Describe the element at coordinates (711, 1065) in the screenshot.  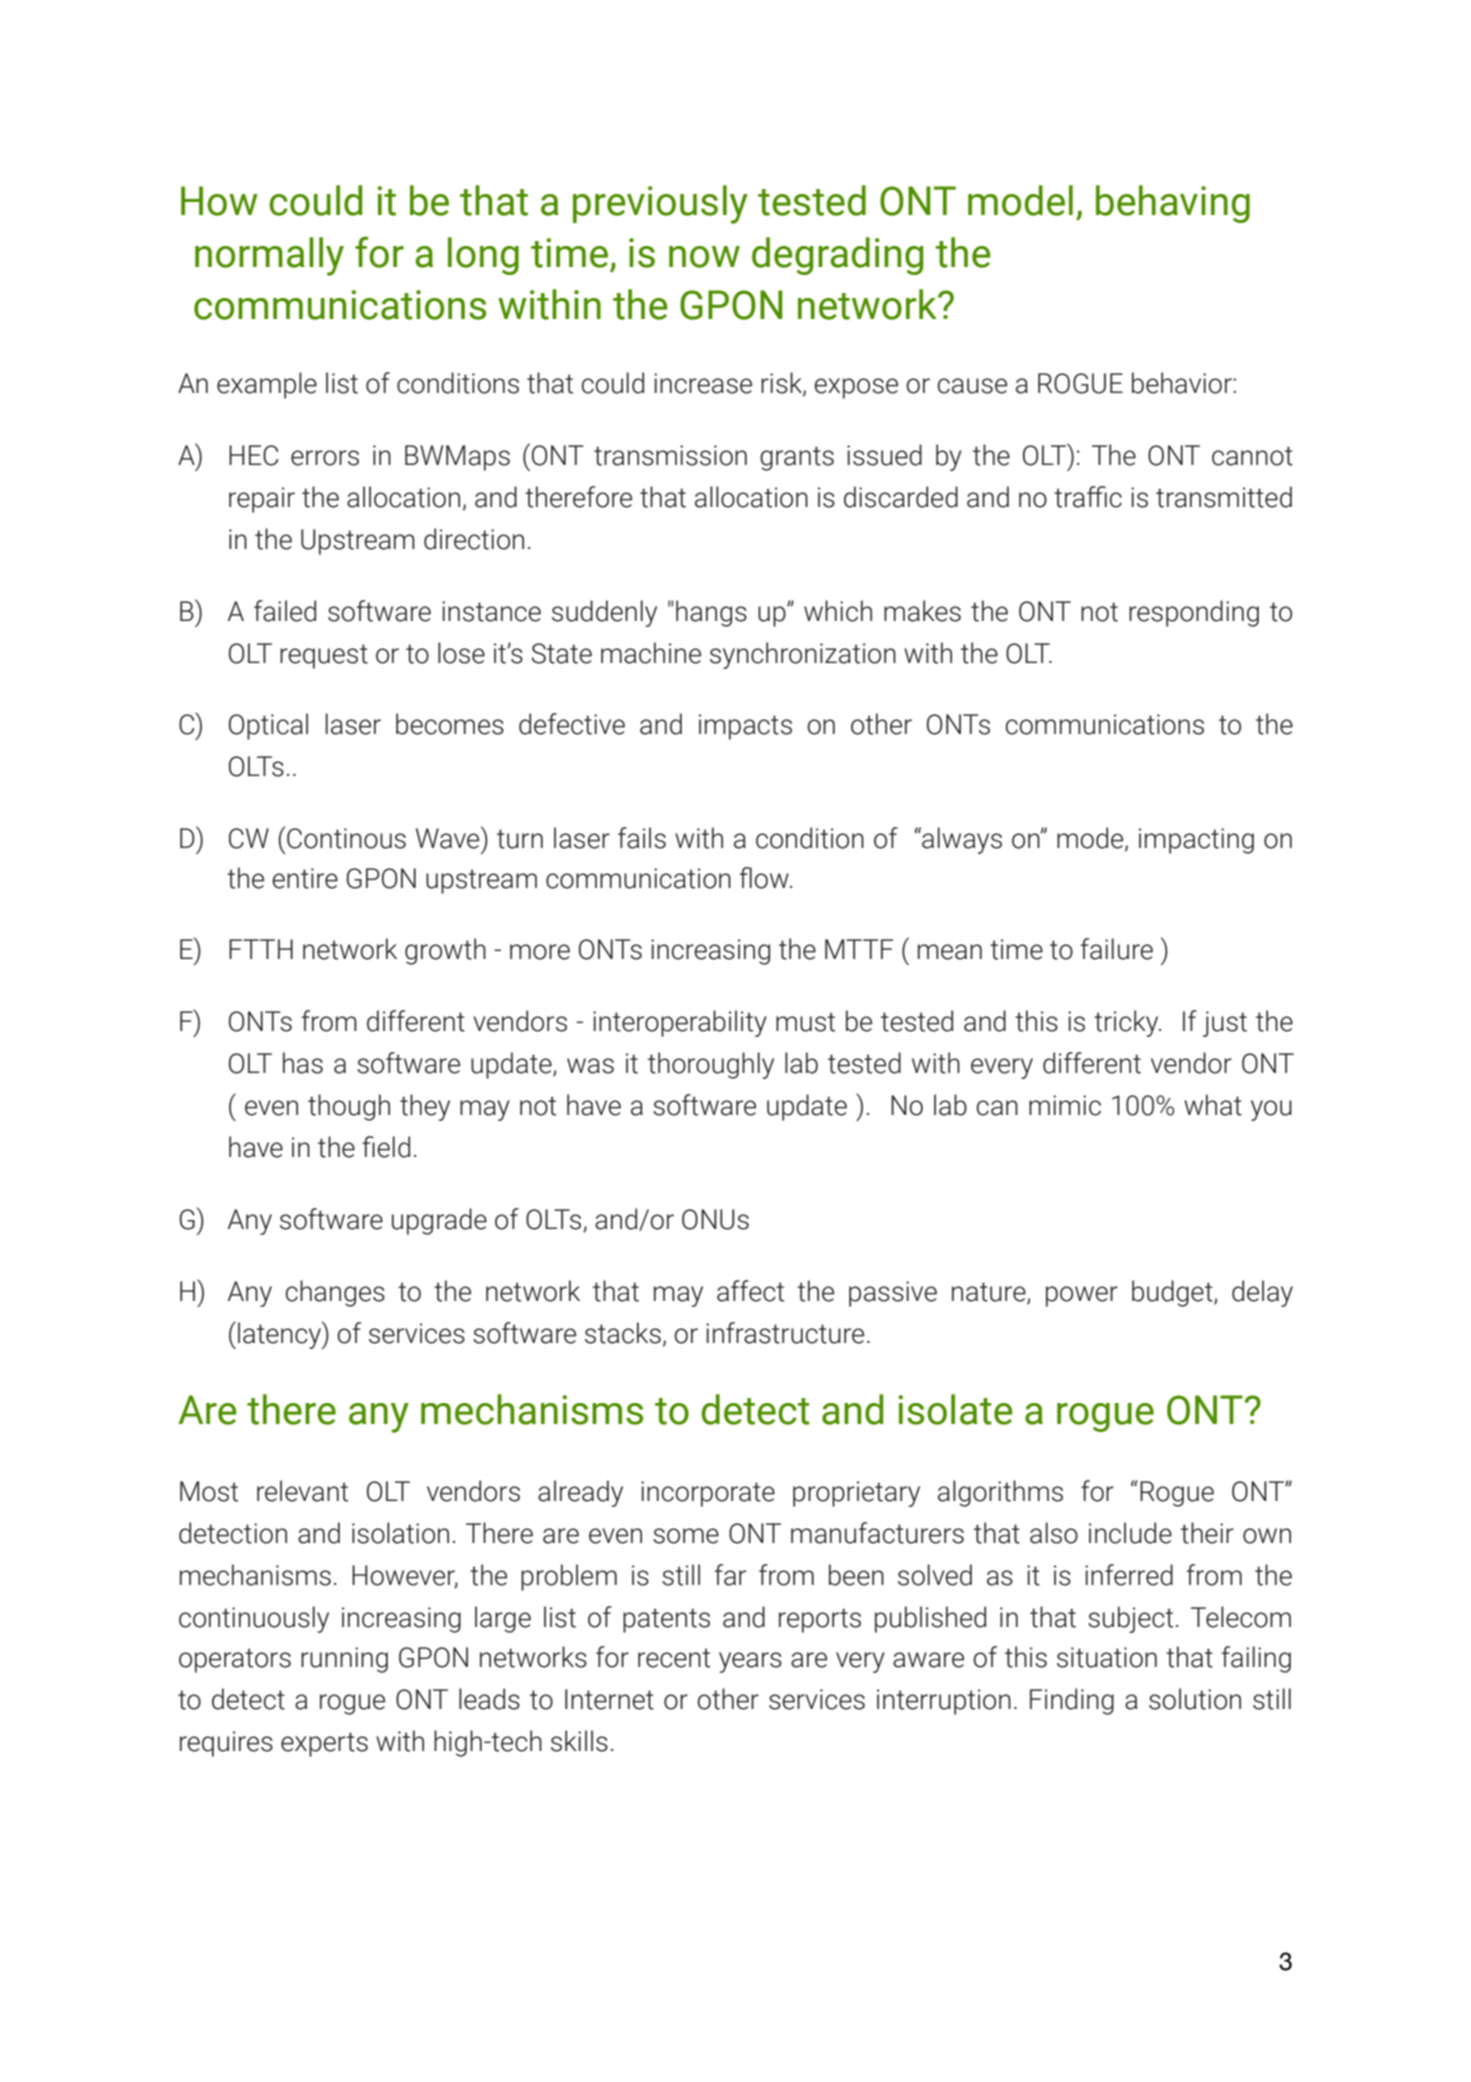
I see `thoroughly` at that location.
